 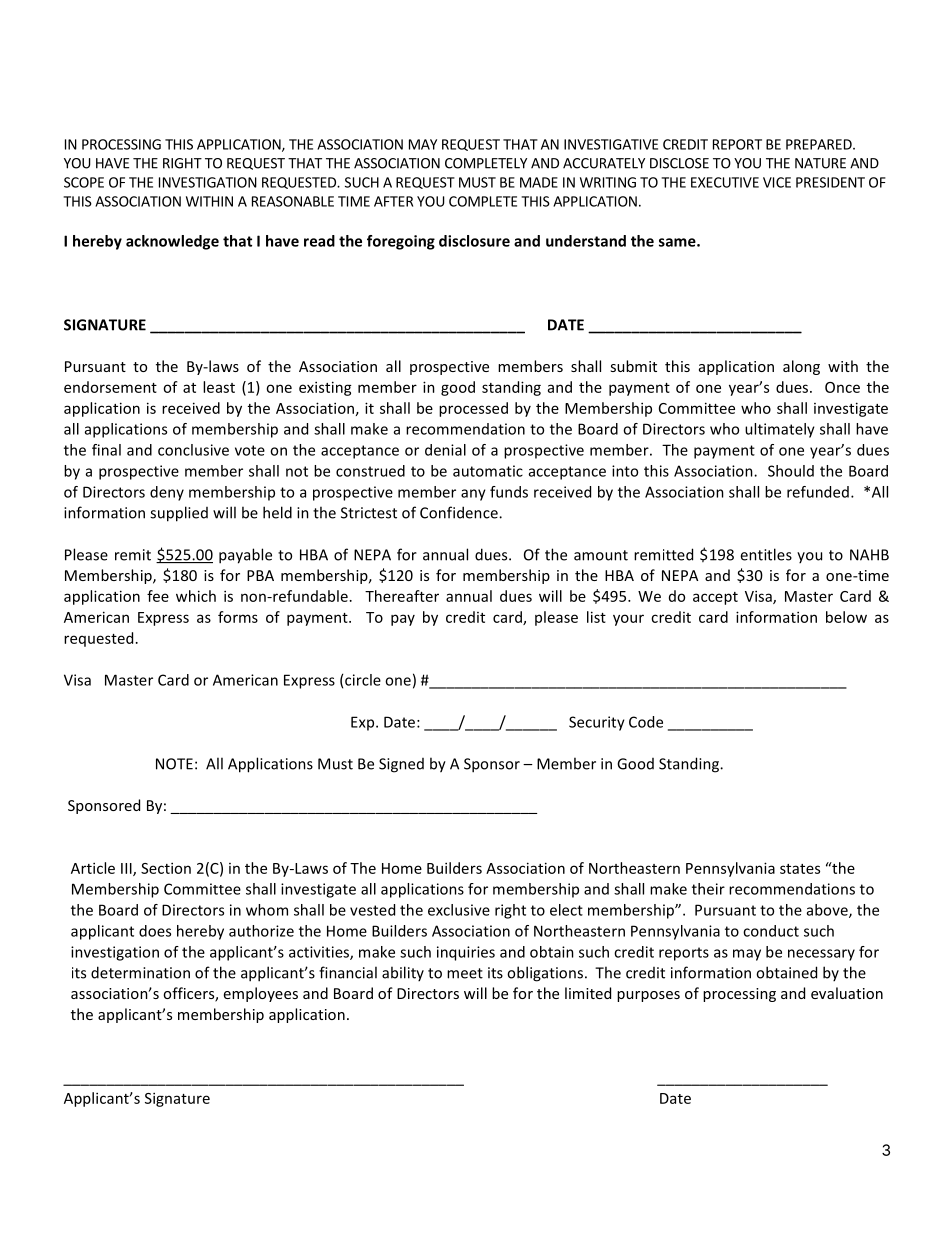 I want to click on necessary, so click(x=821, y=955).
